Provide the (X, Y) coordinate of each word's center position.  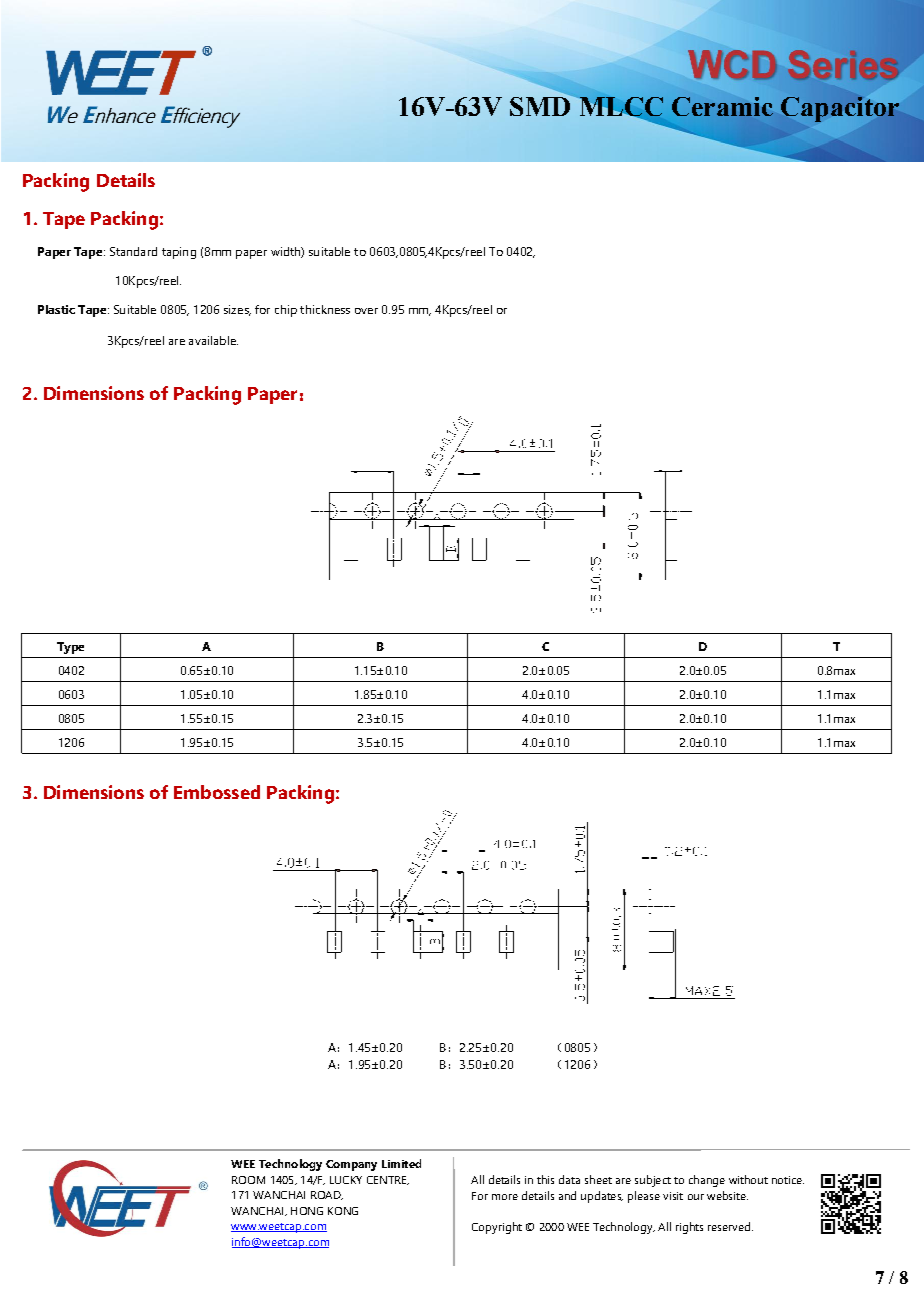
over (366, 311)
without (748, 1179)
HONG (307, 1211)
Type (70, 648)
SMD (541, 105)
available (213, 340)
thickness (325, 309)
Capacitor (840, 109)
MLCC (620, 107)
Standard (133, 251)
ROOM (248, 1180)
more (505, 1197)
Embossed (217, 792)
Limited (401, 1163)
